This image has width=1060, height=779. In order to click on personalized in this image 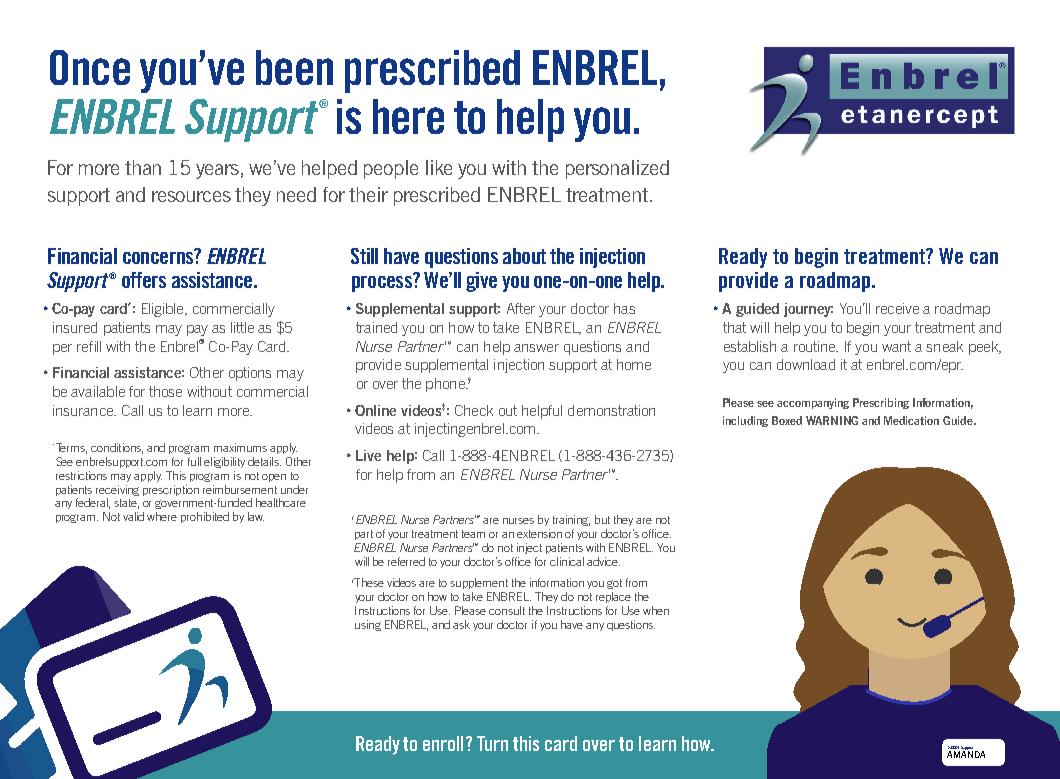, I will do `click(617, 169)`.
